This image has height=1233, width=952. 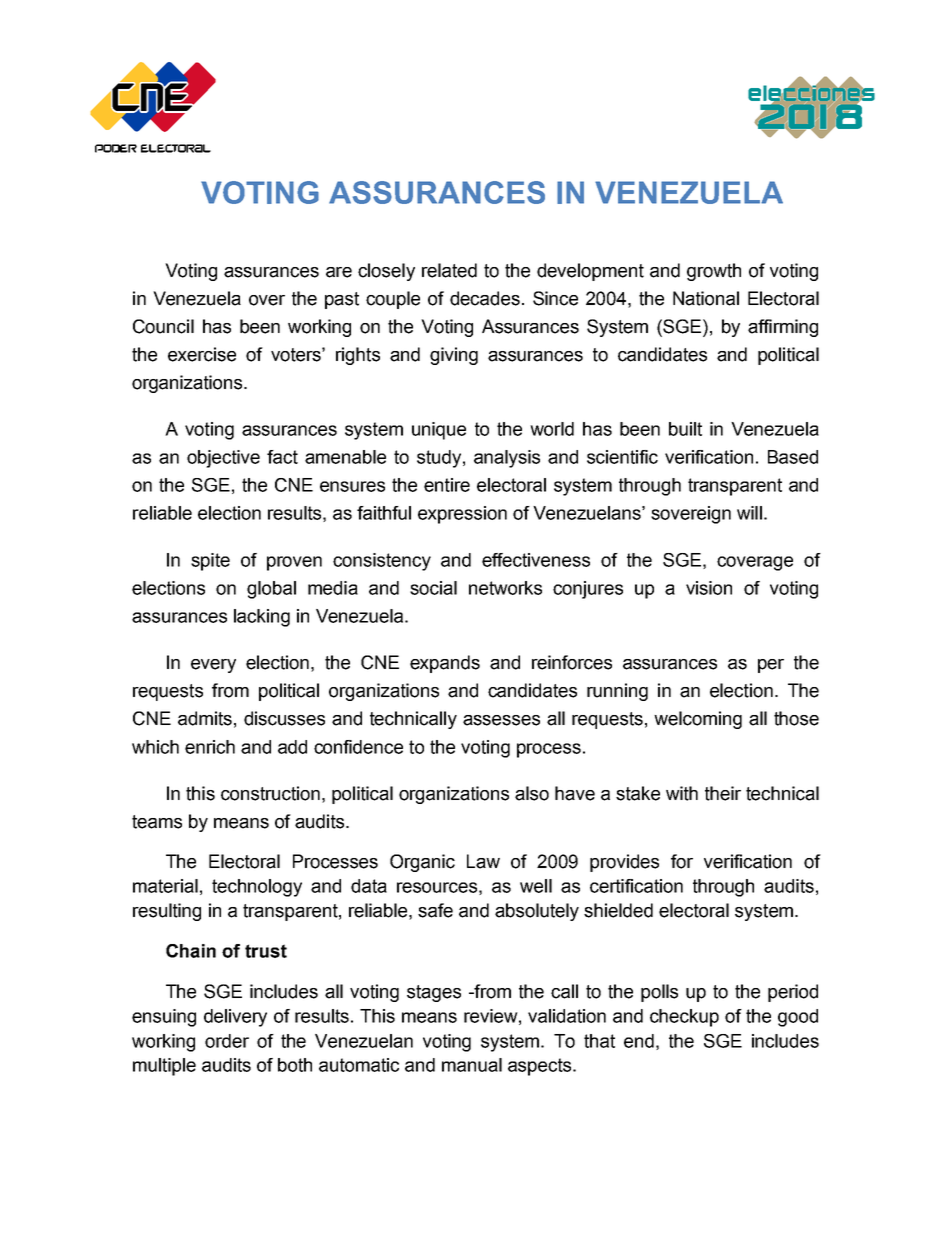 What do you see at coordinates (213, 666) in the image?
I see `every` at bounding box center [213, 666].
